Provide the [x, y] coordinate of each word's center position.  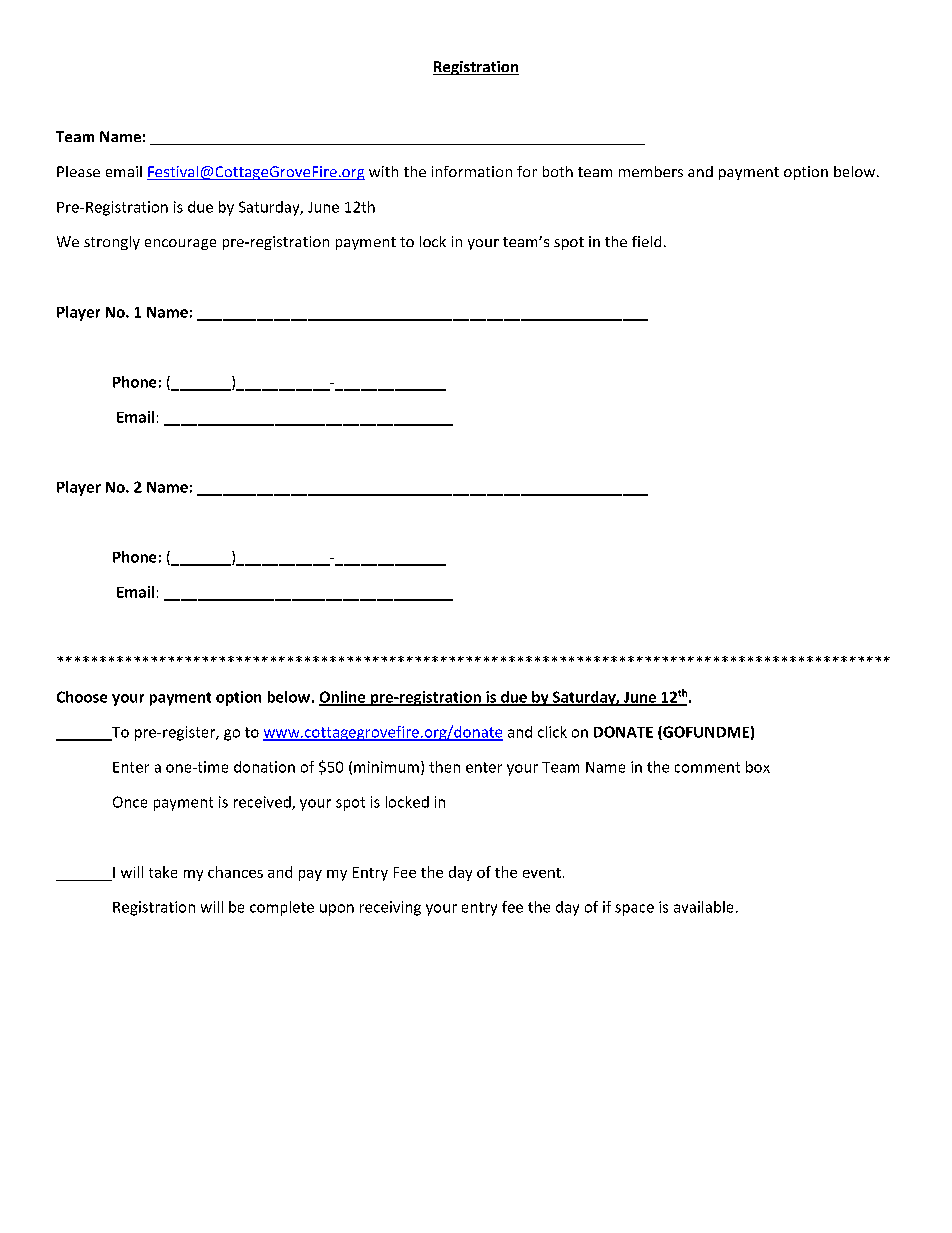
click [552, 732]
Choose [82, 697]
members [651, 171]
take [163, 872]
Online [343, 698]
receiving [390, 908]
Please [78, 171]
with [383, 171]
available [703, 907]
